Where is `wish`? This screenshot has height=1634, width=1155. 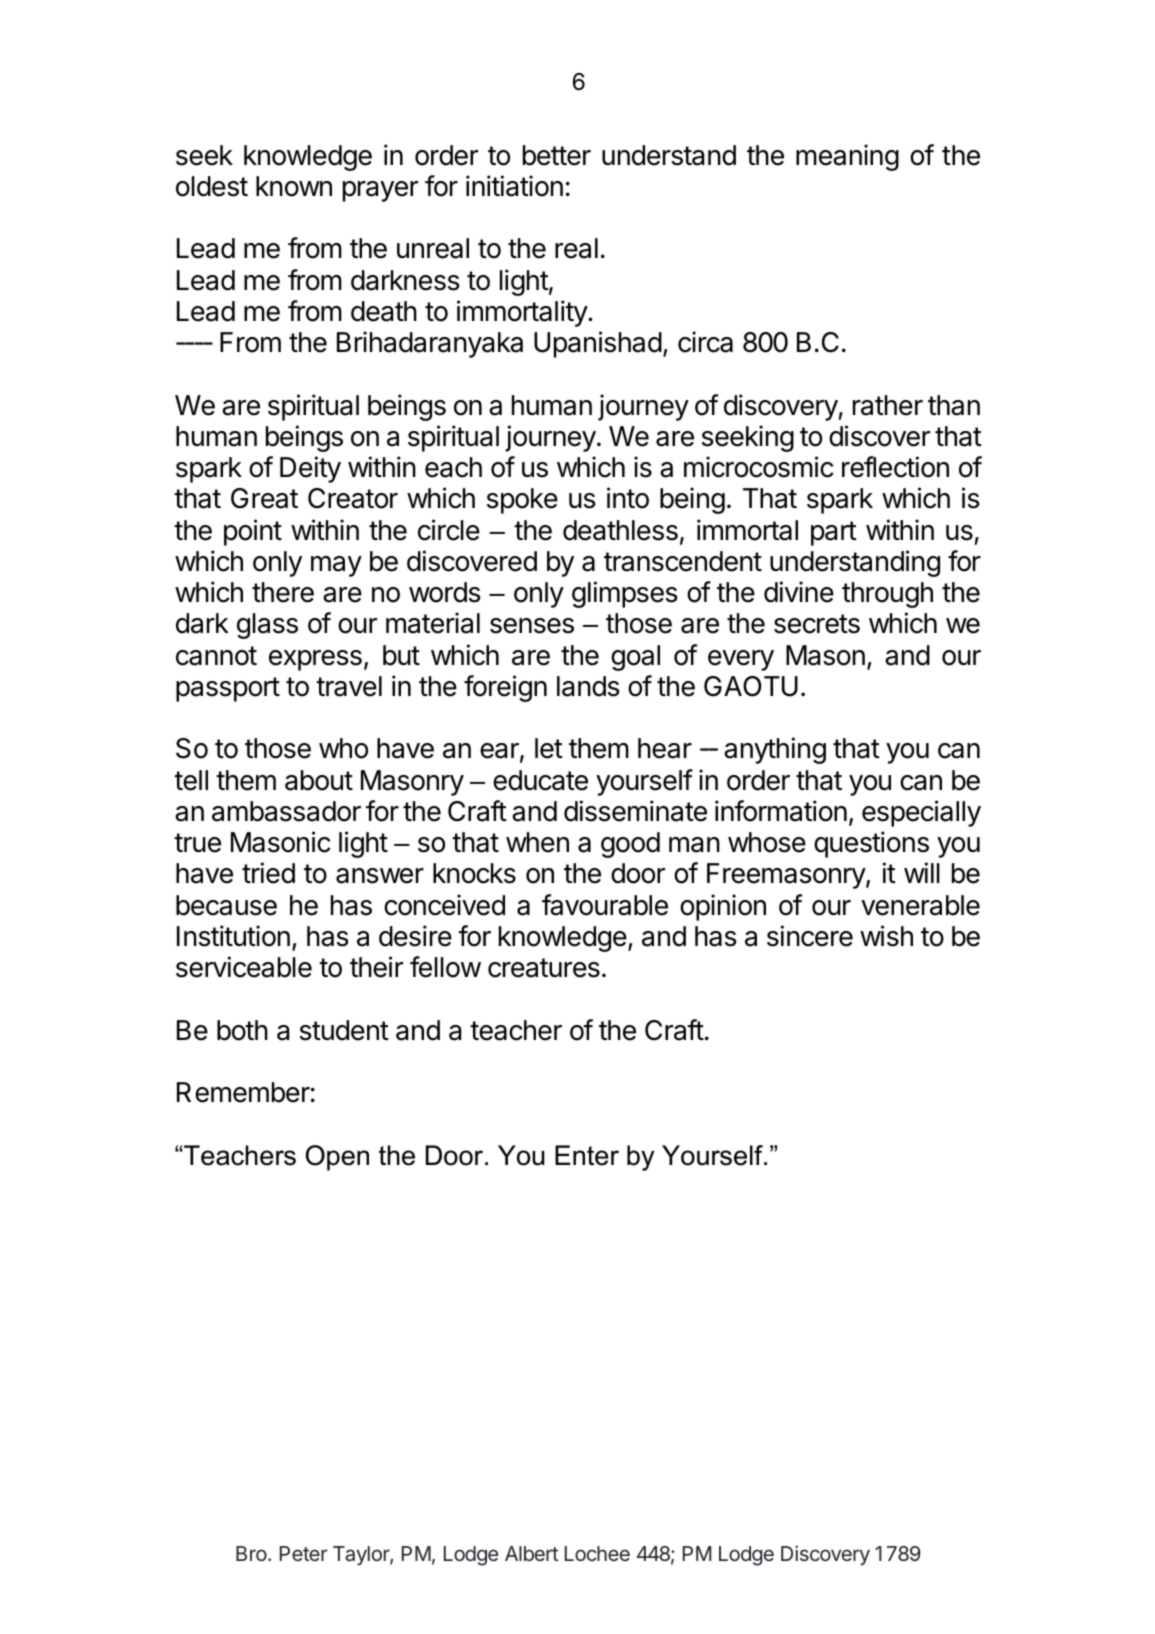
wish is located at coordinates (886, 936).
